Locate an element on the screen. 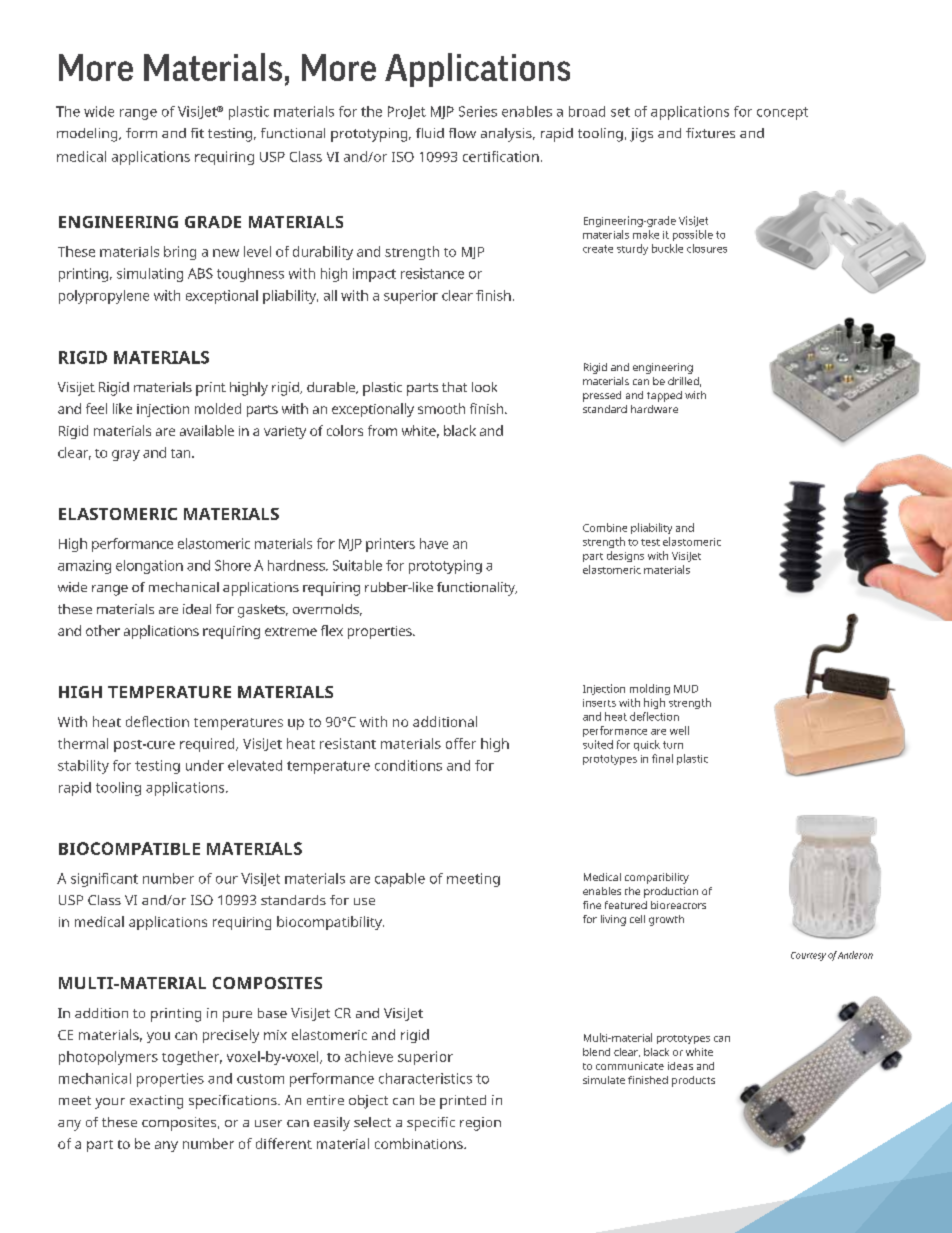  ideal is located at coordinates (197, 609).
